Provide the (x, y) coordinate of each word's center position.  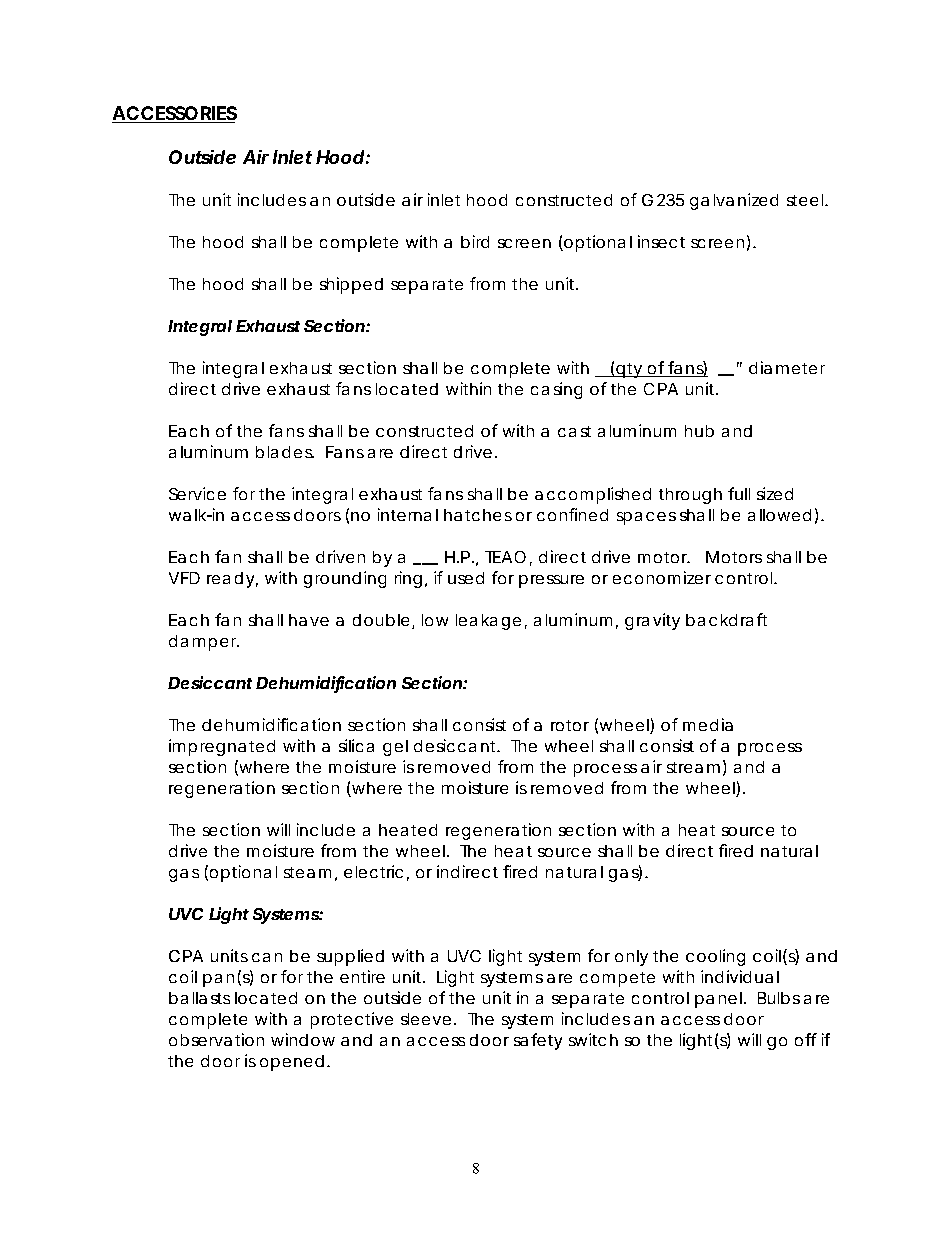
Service (197, 493)
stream (693, 767)
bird (475, 241)
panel (718, 1000)
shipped (351, 285)
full (739, 493)
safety (538, 1041)
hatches (478, 515)
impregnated (222, 747)
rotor (570, 725)
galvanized (734, 201)
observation (216, 1039)
